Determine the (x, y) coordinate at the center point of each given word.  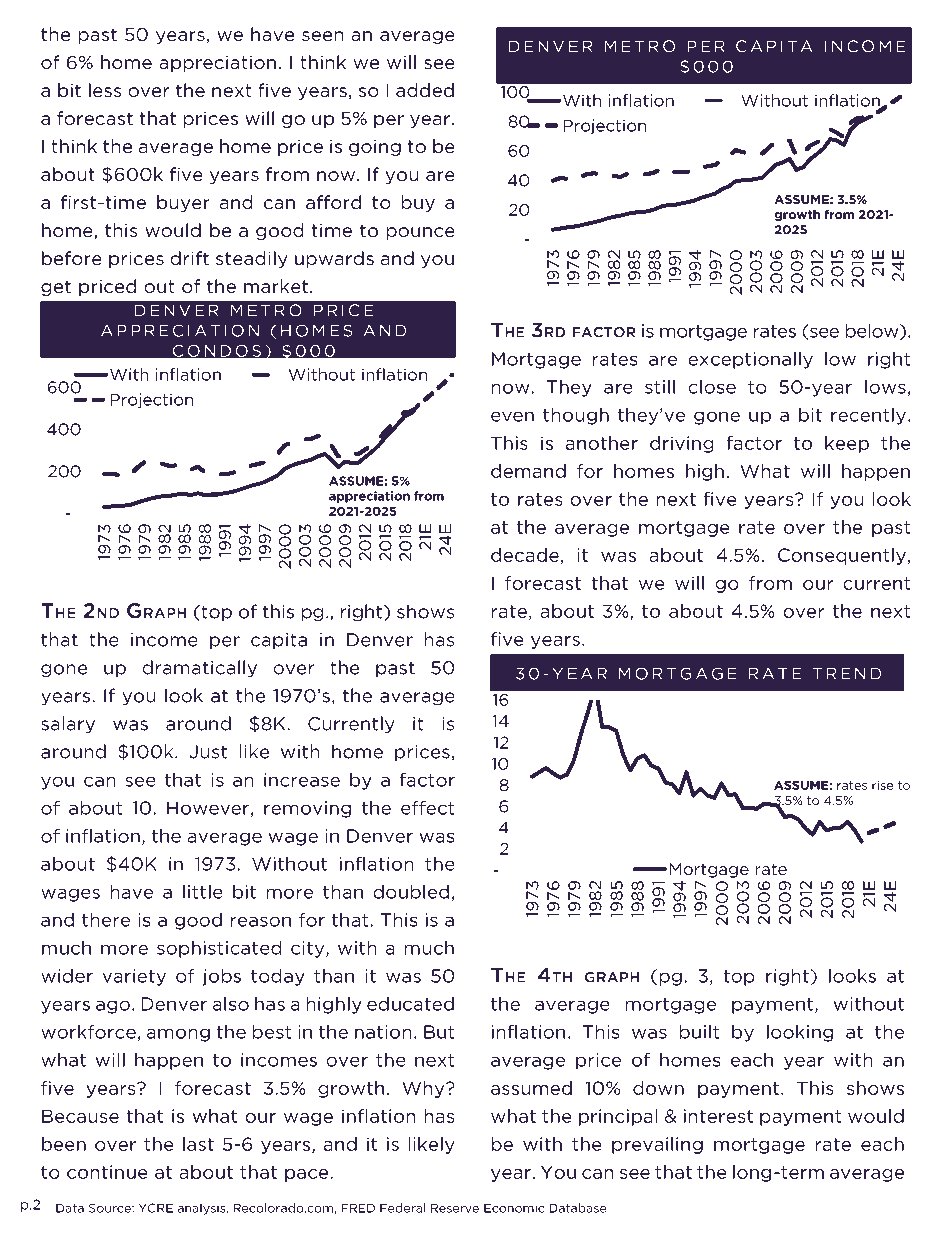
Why (424, 1089)
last (198, 1144)
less (105, 90)
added (425, 90)
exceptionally (750, 360)
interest (718, 1116)
